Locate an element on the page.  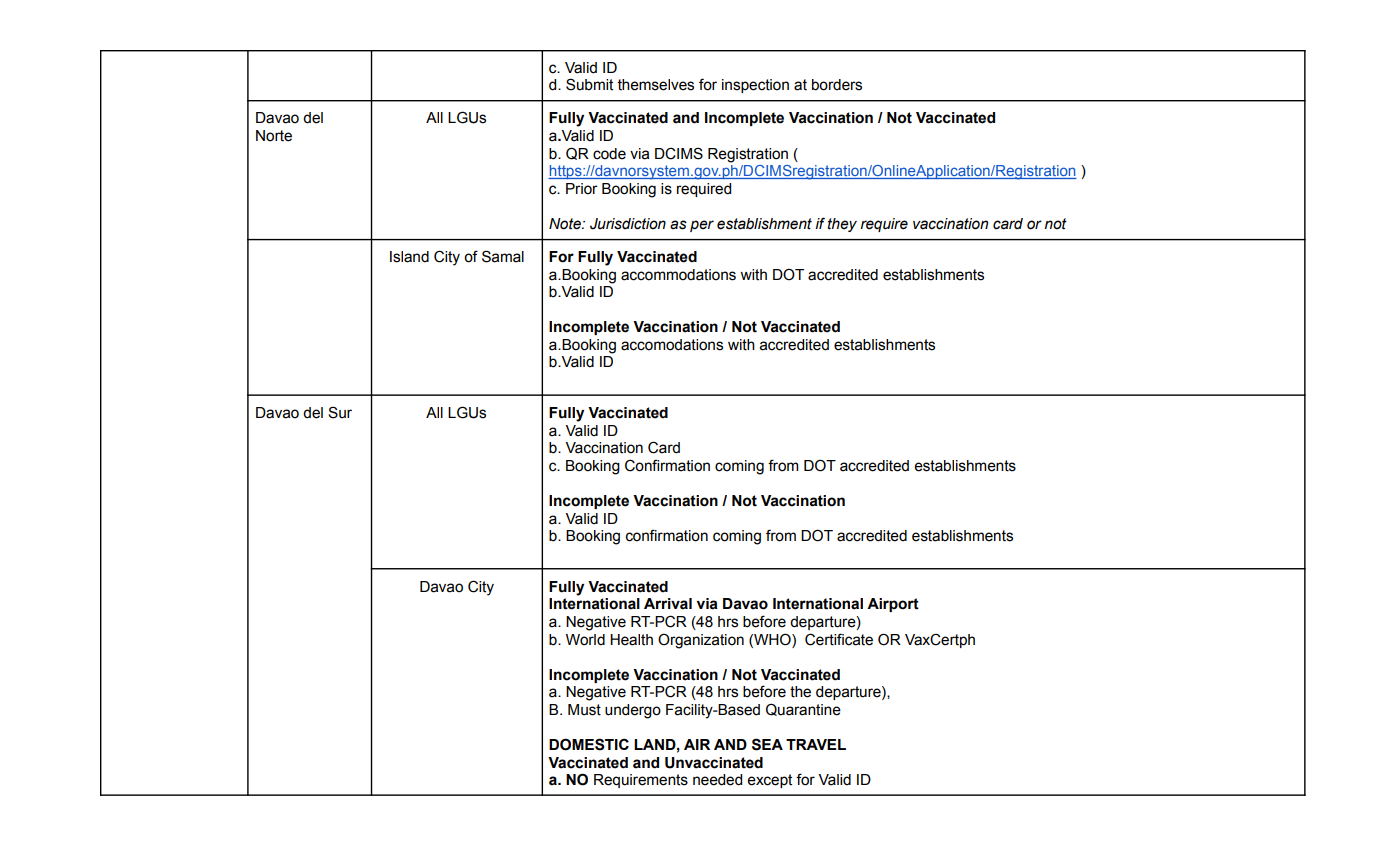
Norte is located at coordinates (274, 136).
